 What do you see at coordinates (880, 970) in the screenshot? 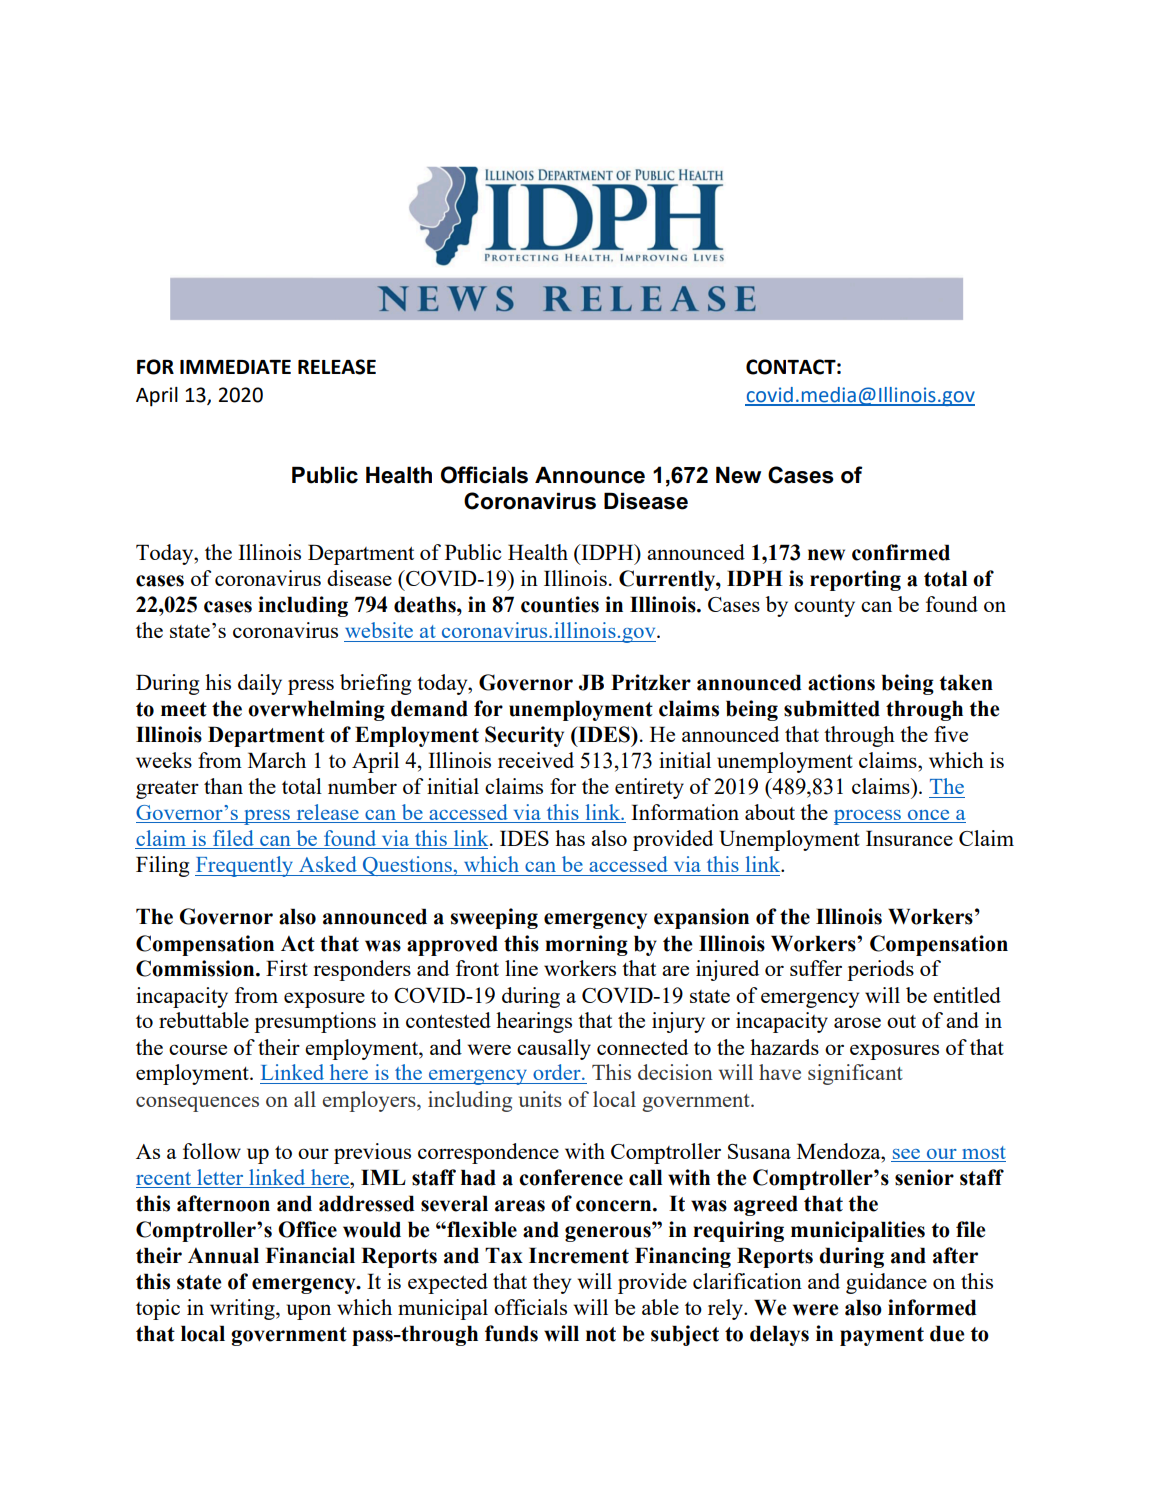
I see `periods` at bounding box center [880, 970].
